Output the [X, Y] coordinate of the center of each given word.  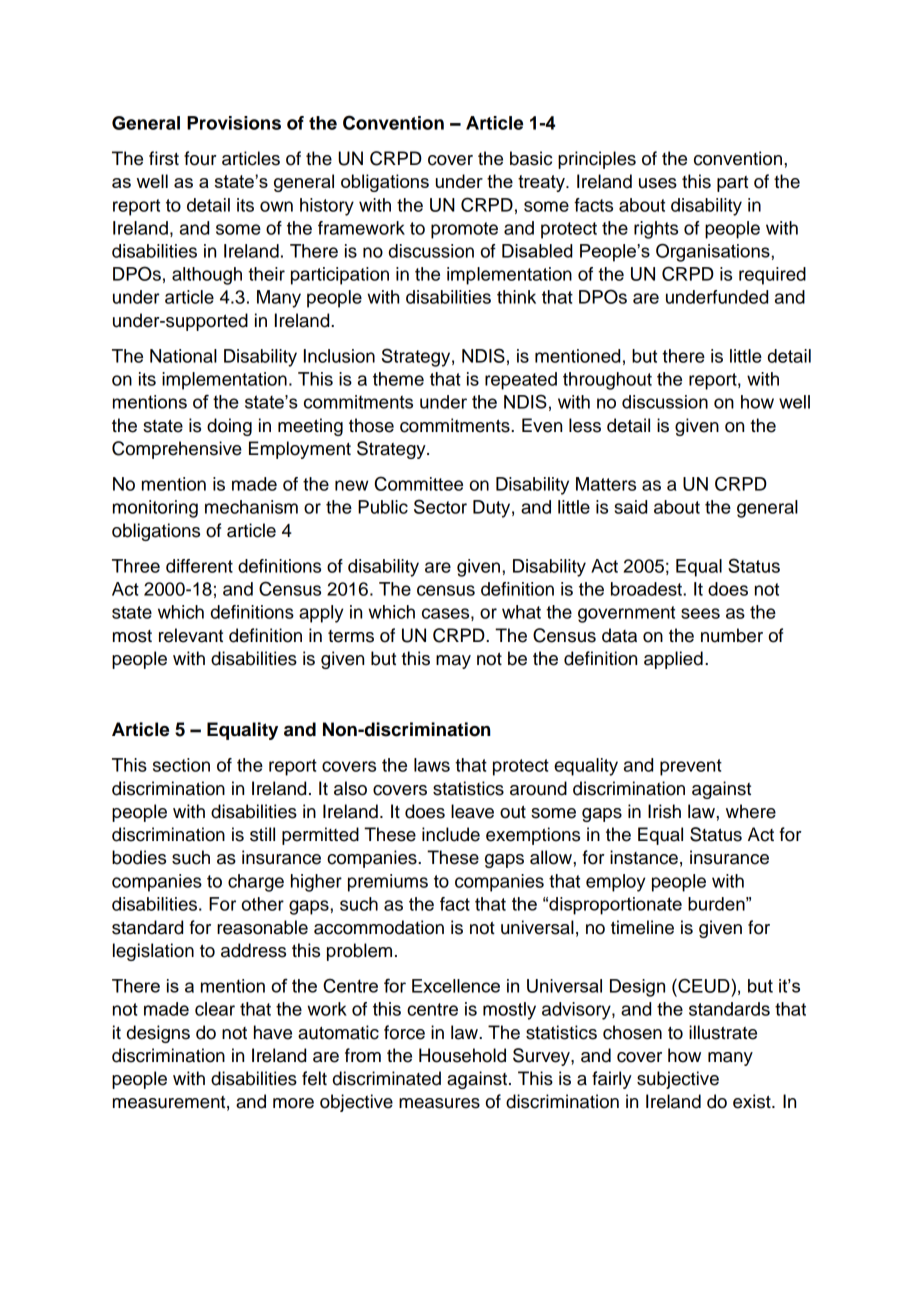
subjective [678, 1080]
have [273, 1032]
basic [531, 158]
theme [398, 379]
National [183, 356]
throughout [607, 381]
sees [700, 613]
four [200, 158]
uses [658, 183]
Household [462, 1055]
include [451, 834]
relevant [191, 635]
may [453, 662]
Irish [664, 811]
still [262, 834]
